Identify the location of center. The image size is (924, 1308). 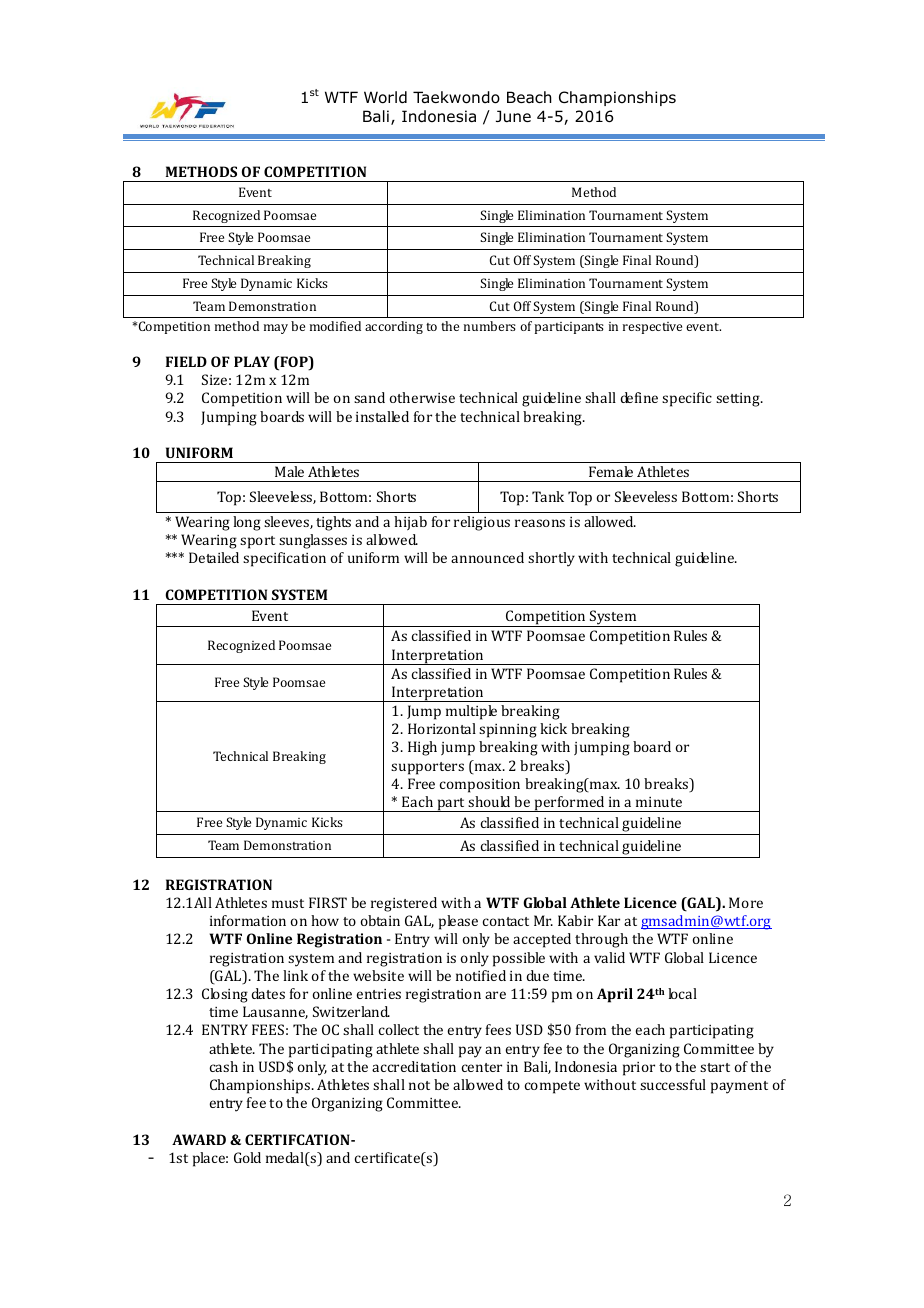
(482, 1067).
